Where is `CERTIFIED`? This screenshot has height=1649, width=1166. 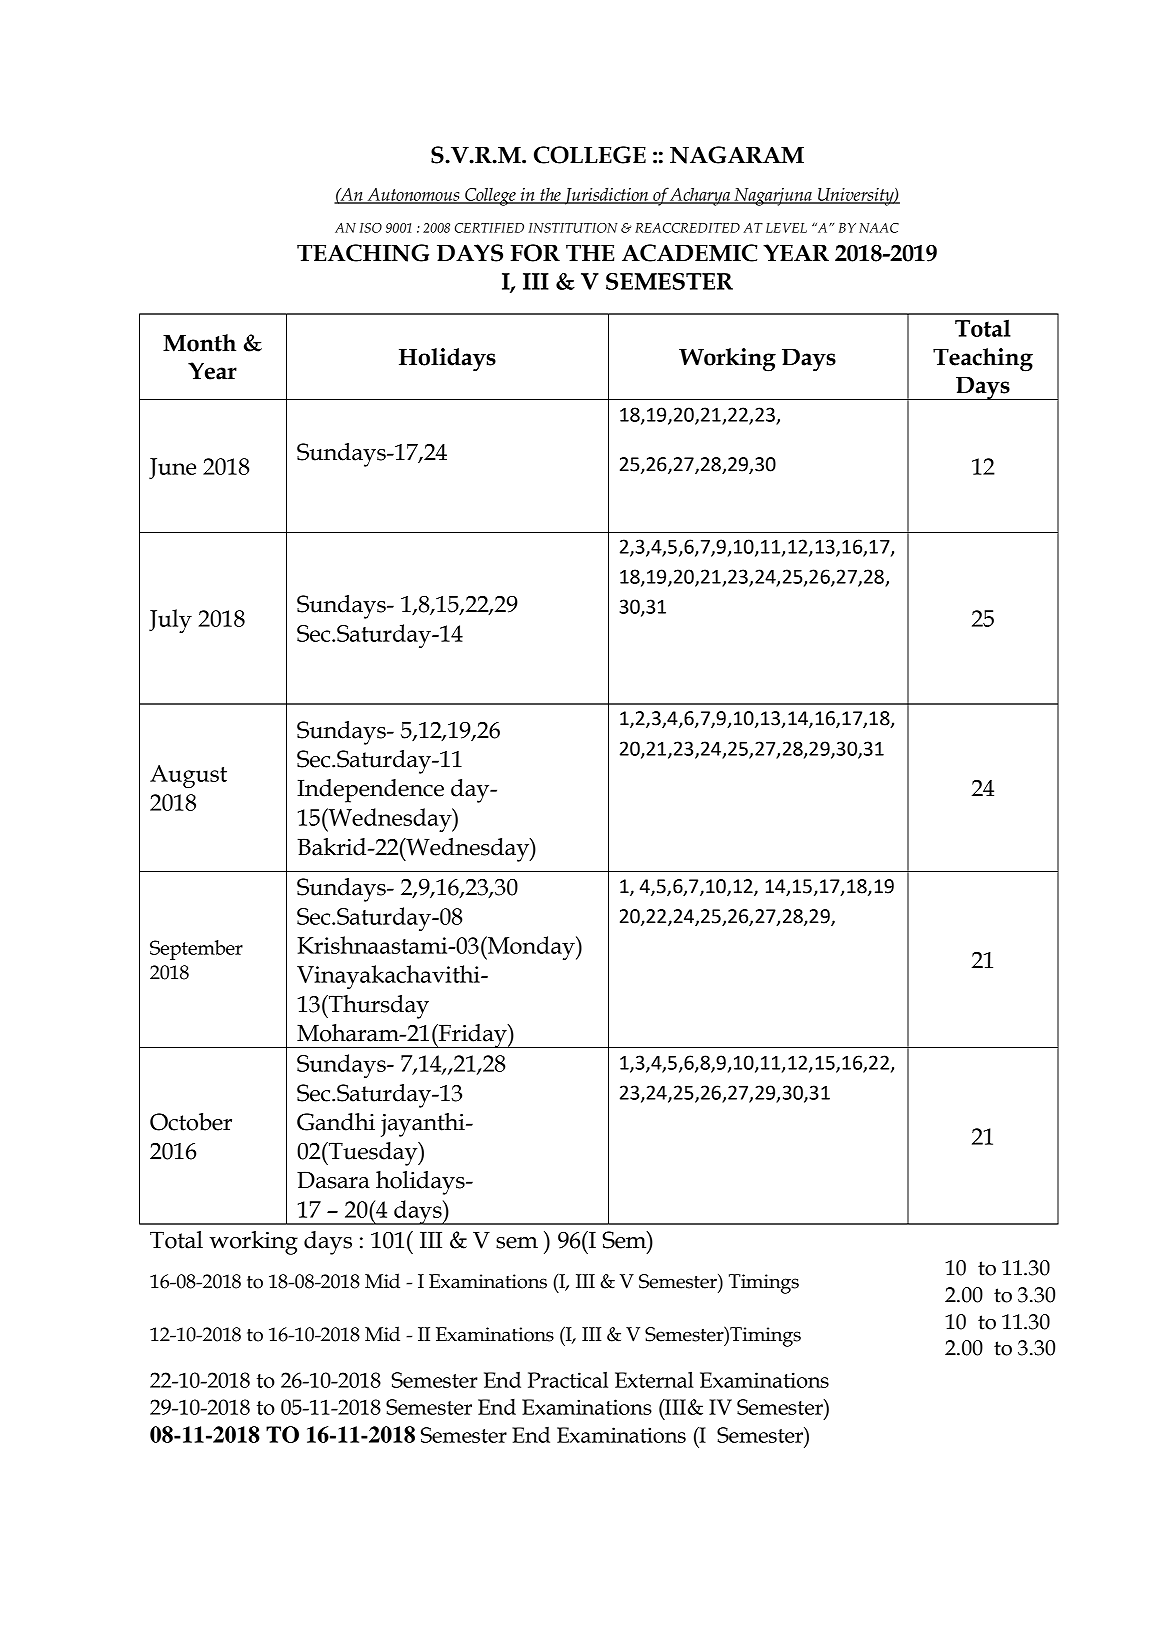
CERTIFIED is located at coordinates (489, 228).
